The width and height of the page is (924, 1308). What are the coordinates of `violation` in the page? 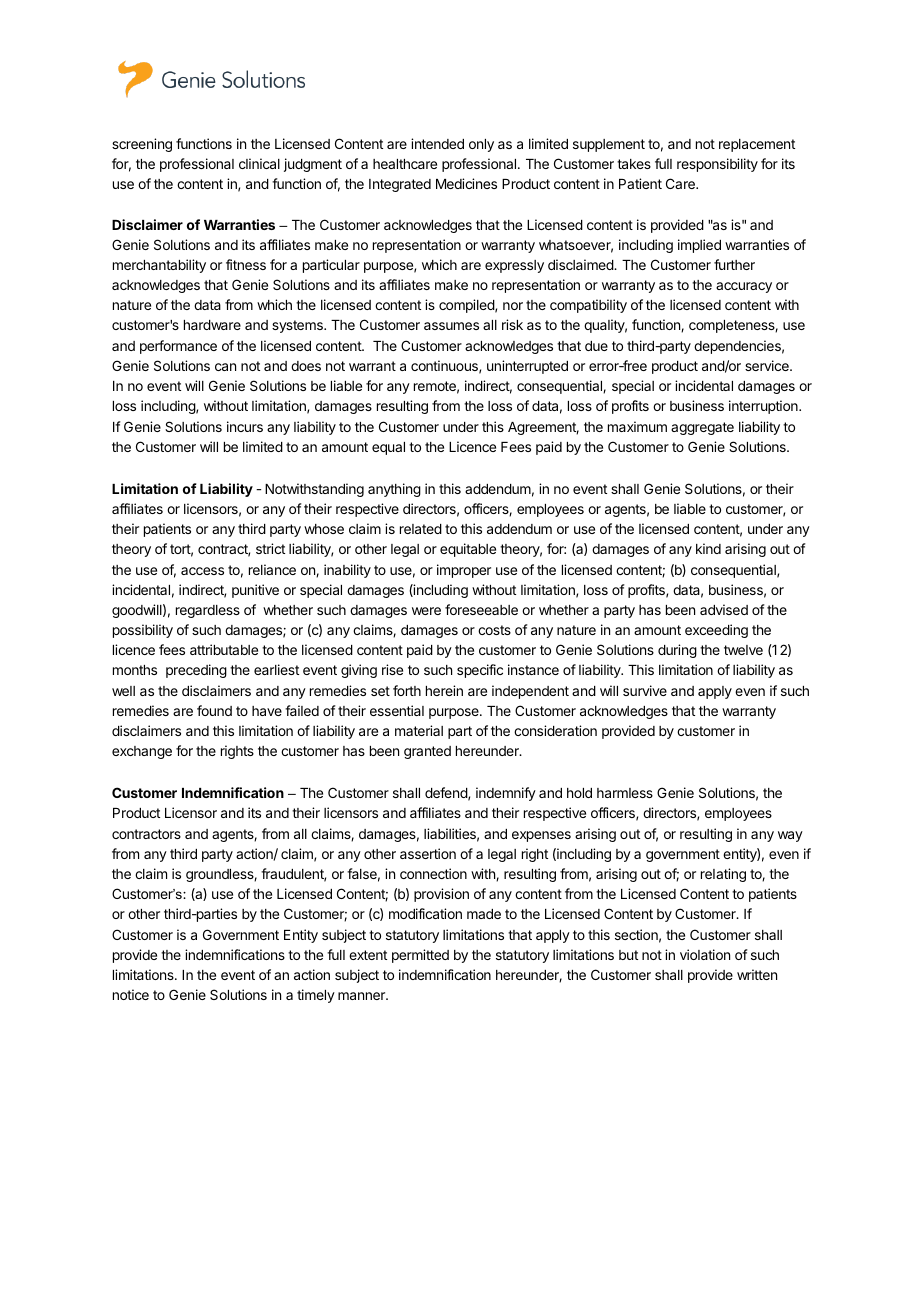 It's located at (705, 954).
